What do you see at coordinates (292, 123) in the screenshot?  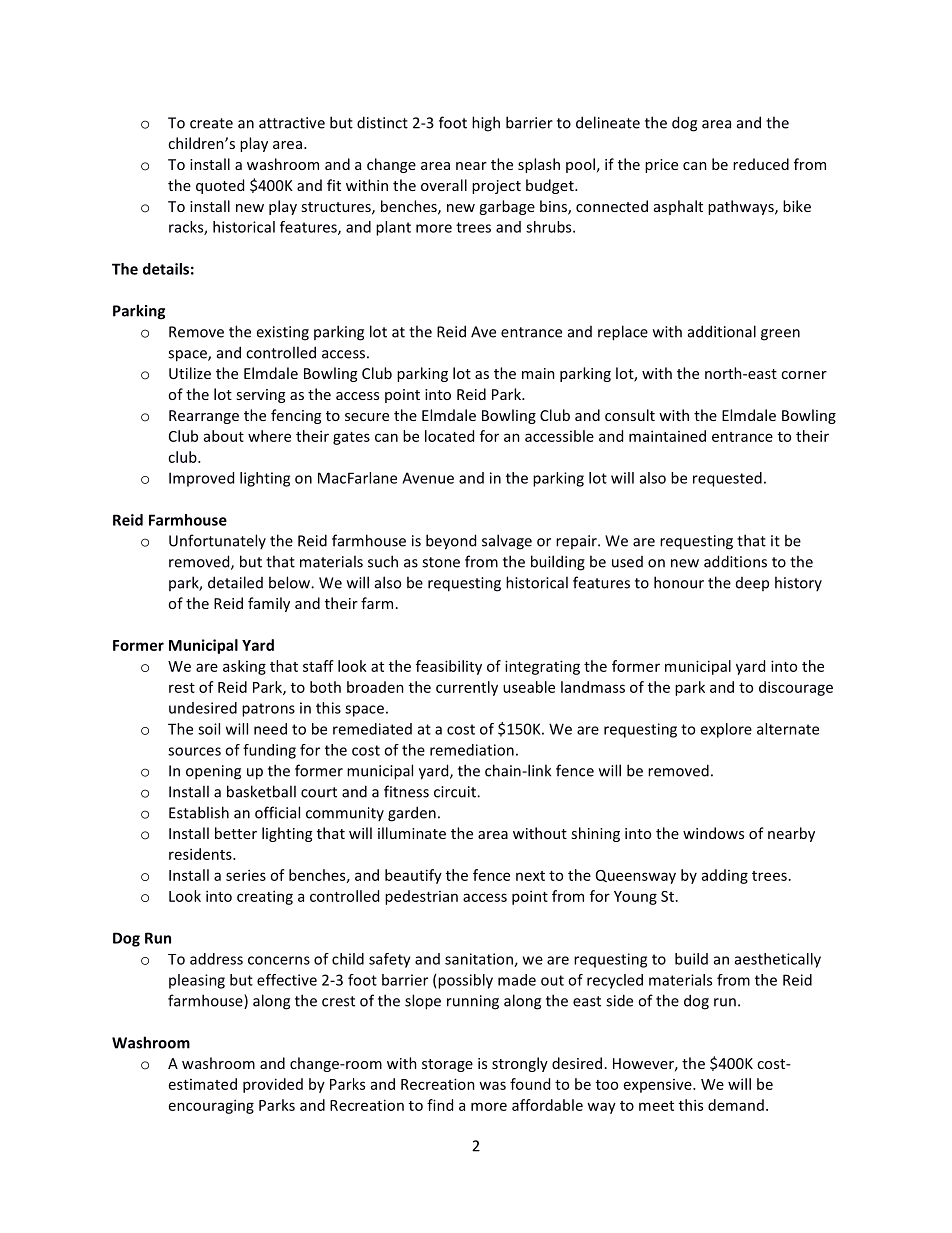 I see `attractive` at bounding box center [292, 123].
